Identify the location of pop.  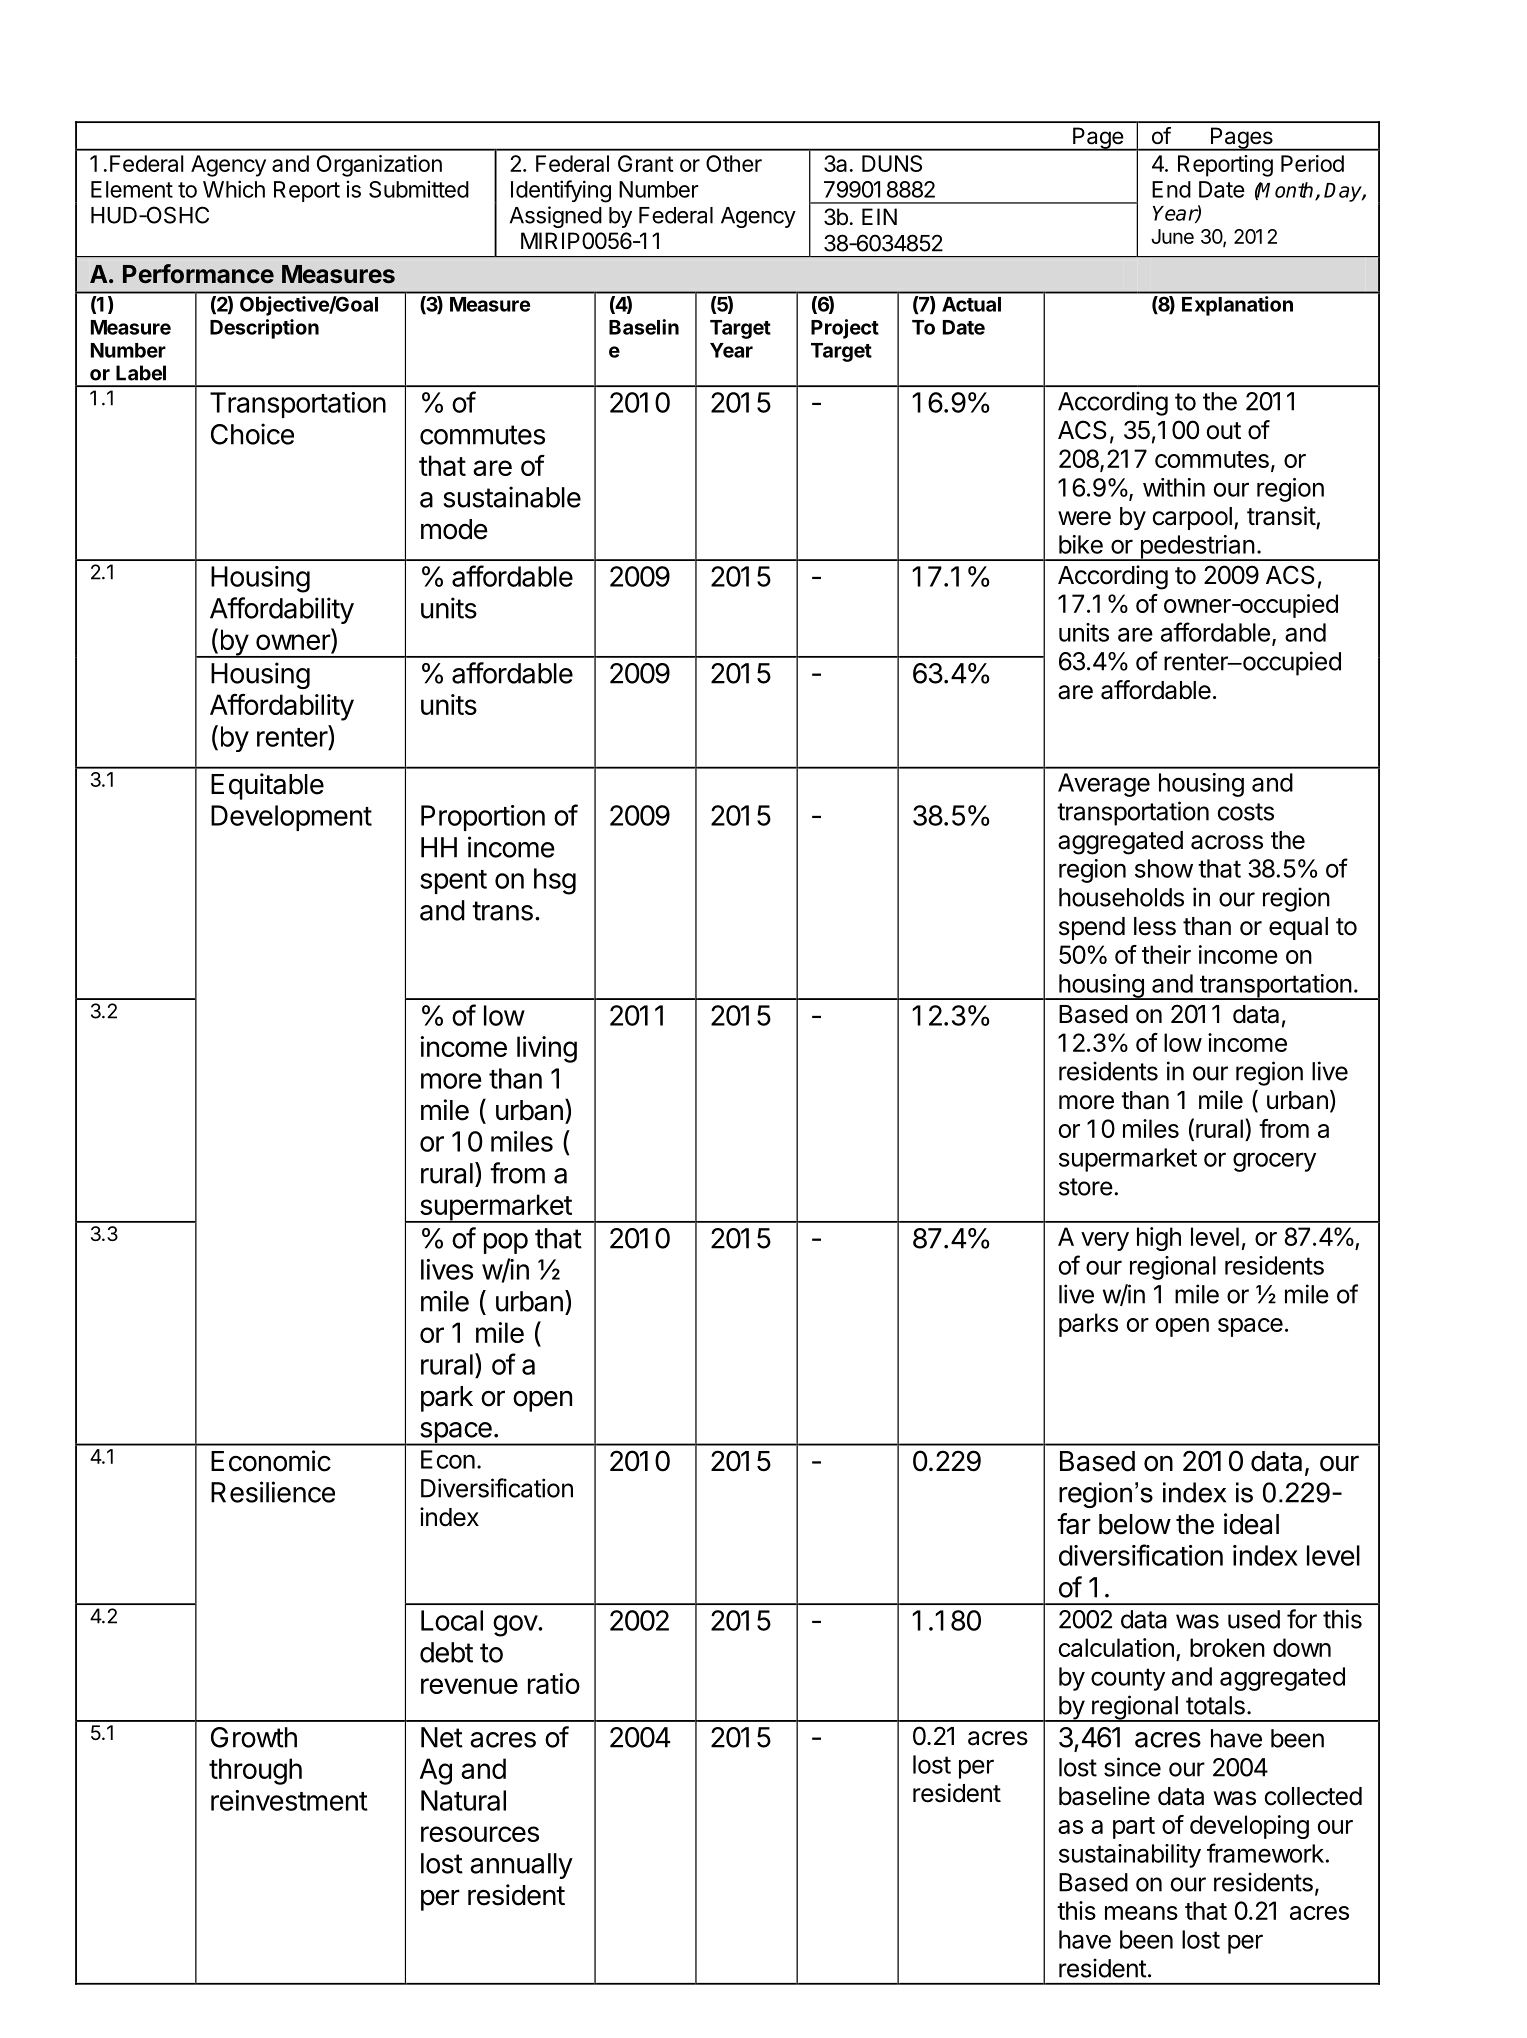
(506, 1243).
